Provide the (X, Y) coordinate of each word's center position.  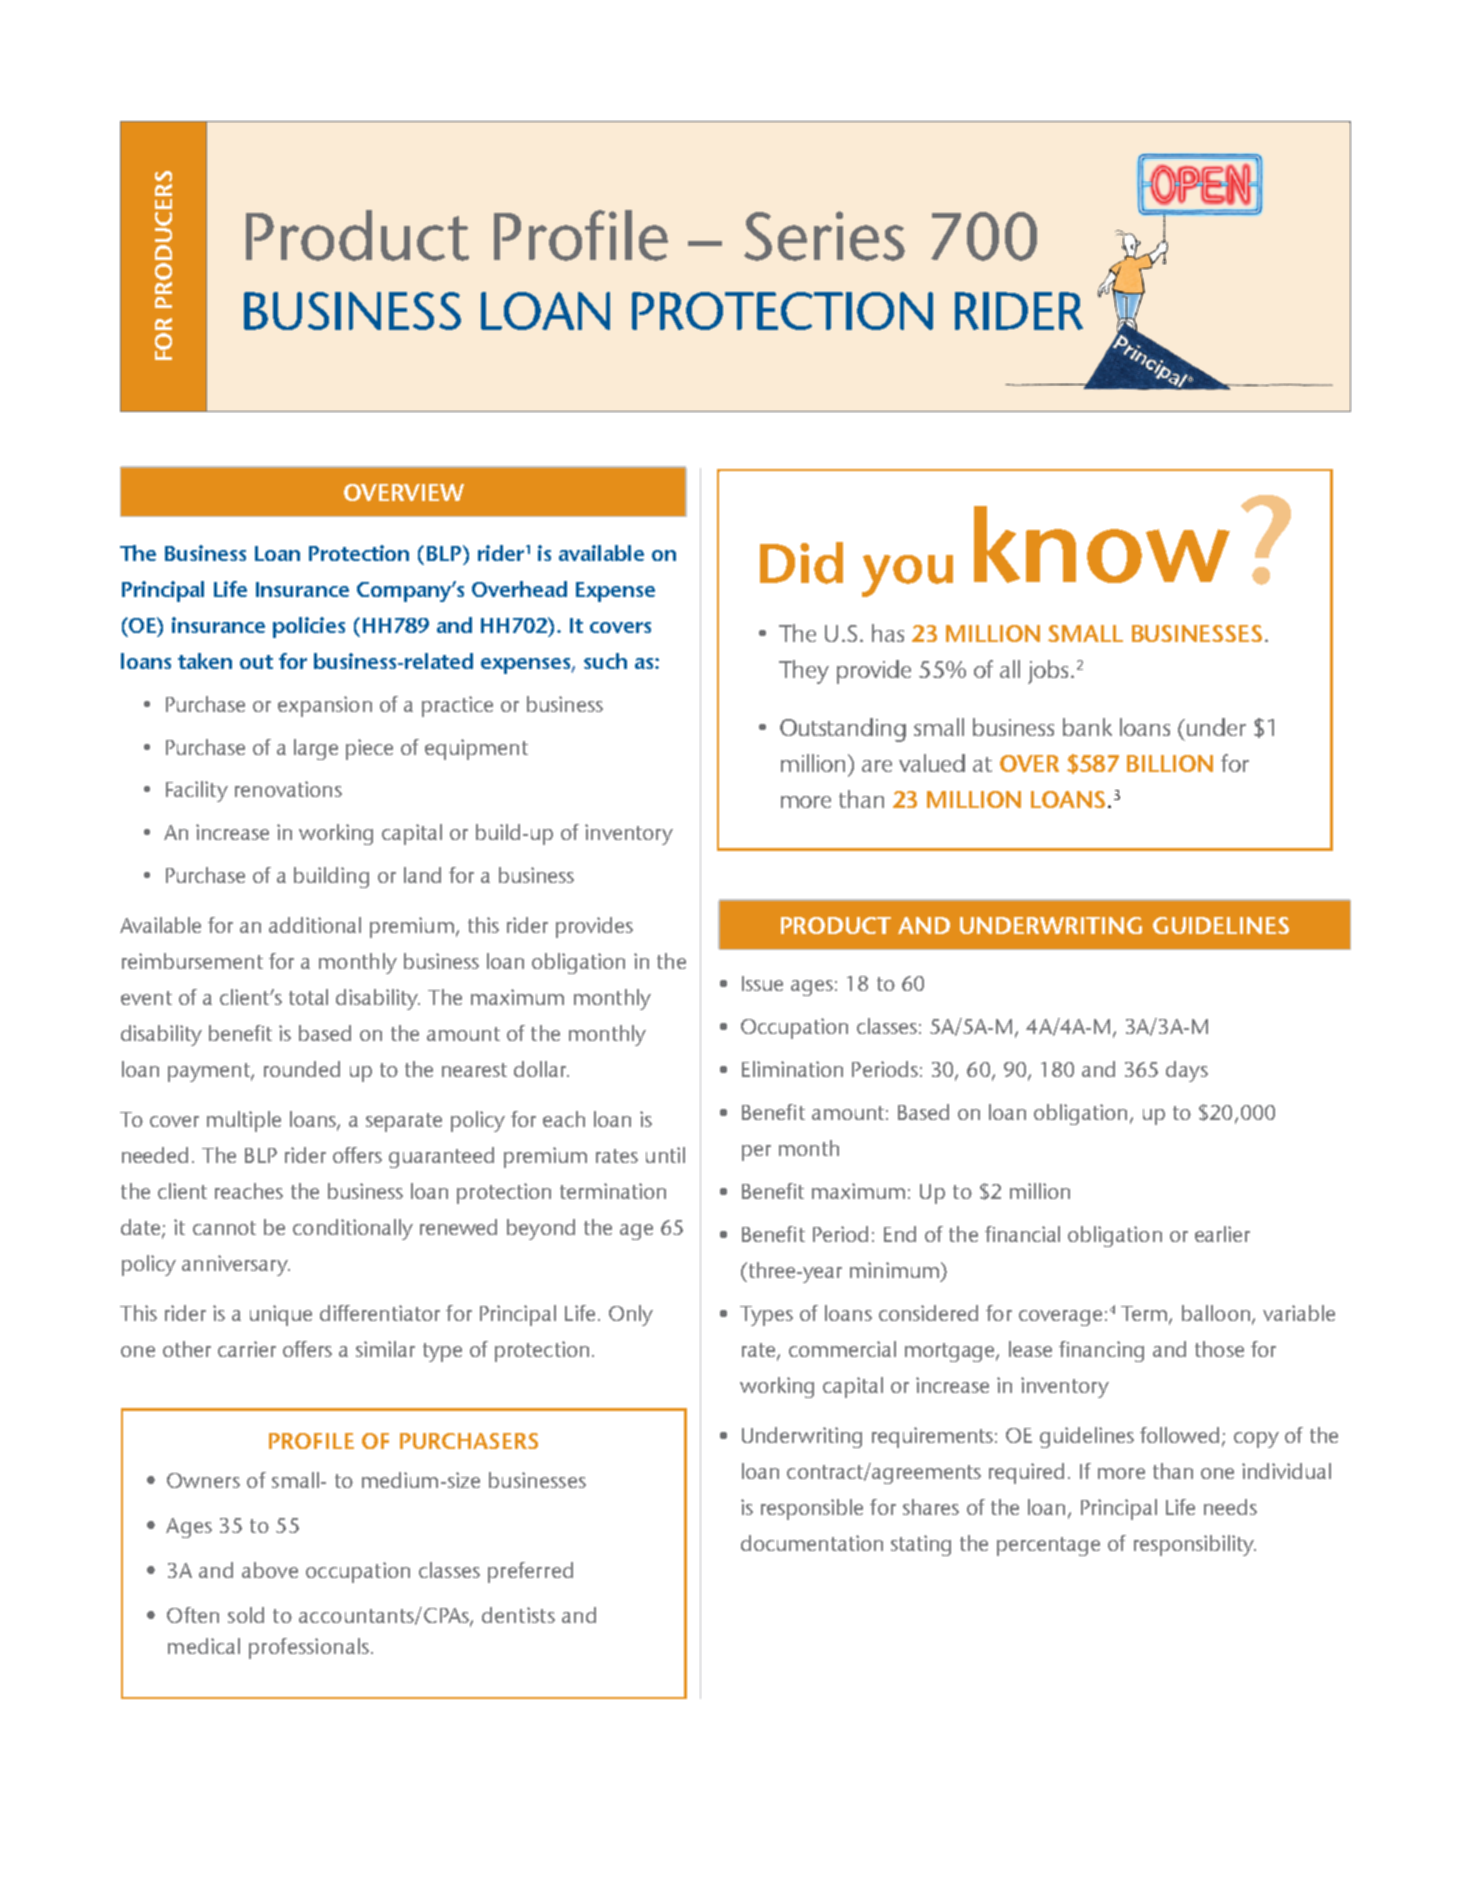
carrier (247, 1349)
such (605, 661)
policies (309, 627)
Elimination (792, 1069)
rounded (302, 1069)
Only (631, 1315)
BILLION (1170, 763)
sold (246, 1615)
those (1219, 1349)
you (907, 576)
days (1187, 1071)
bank (1087, 727)
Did (801, 563)
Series (824, 236)
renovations (288, 789)
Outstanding (843, 730)
